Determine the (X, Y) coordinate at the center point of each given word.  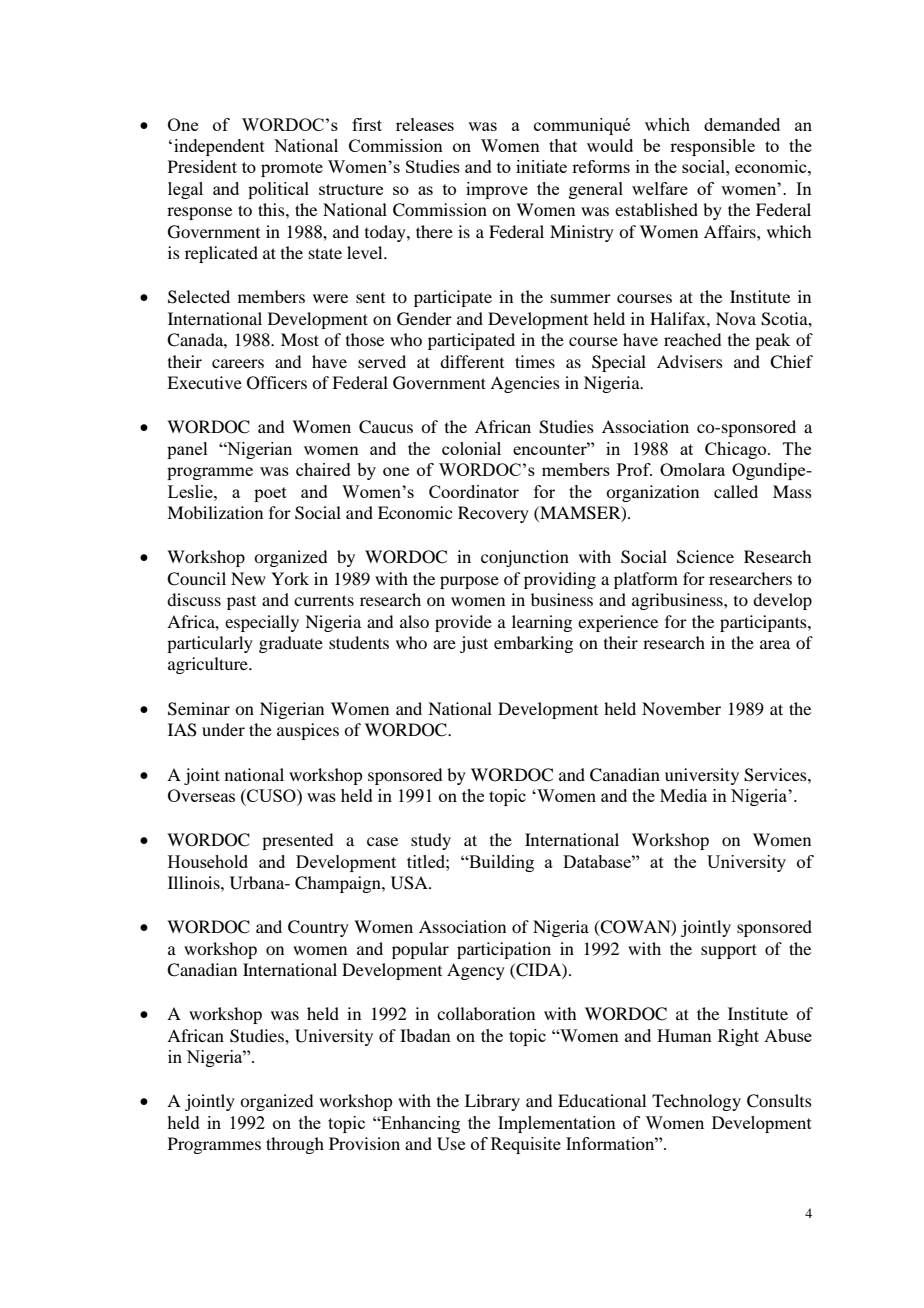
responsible (712, 147)
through (295, 1145)
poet (270, 494)
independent (219, 147)
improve (497, 190)
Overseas (201, 795)
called (736, 491)
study (431, 841)
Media (683, 795)
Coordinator (474, 491)
